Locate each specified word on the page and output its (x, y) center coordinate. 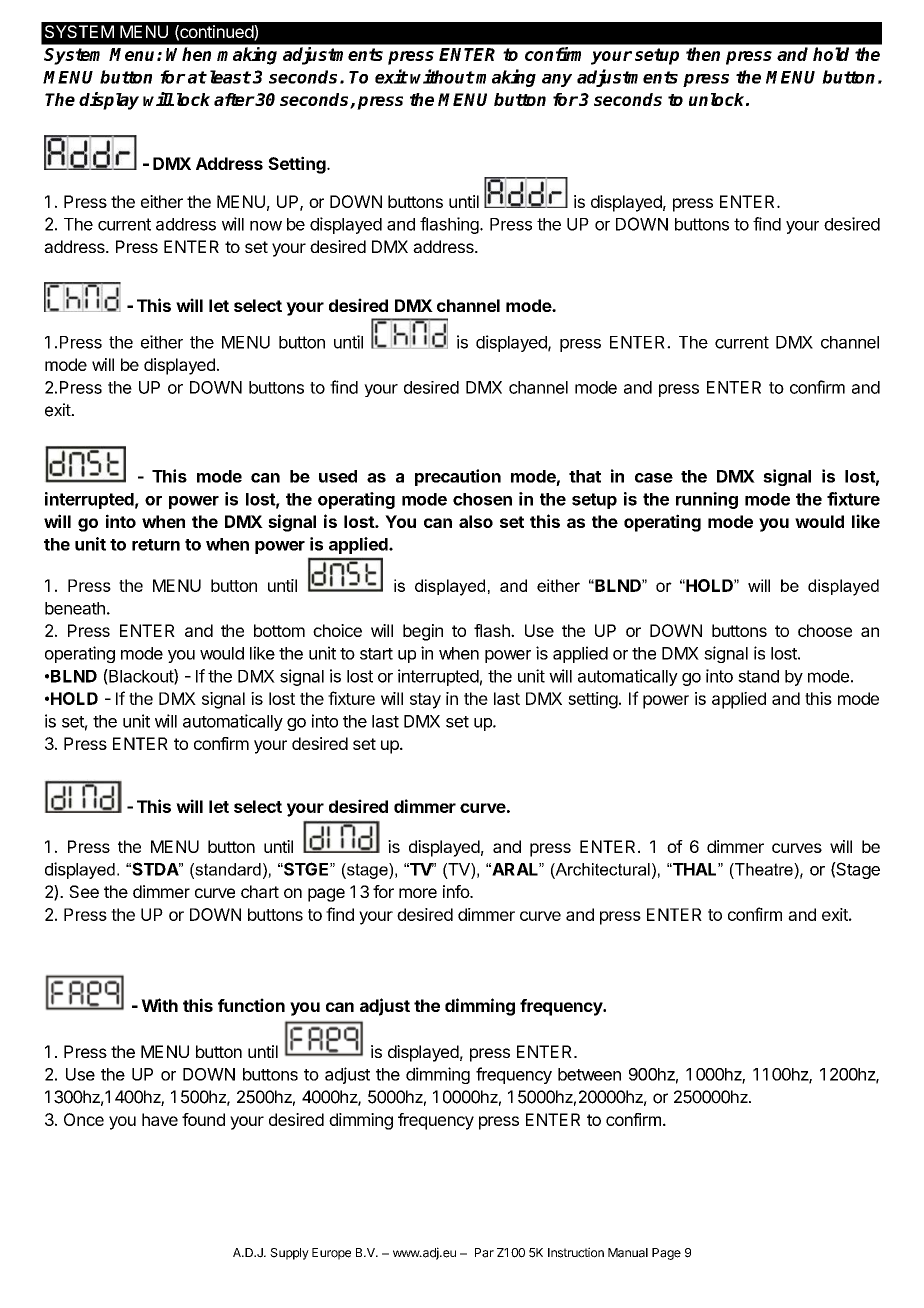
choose (825, 630)
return (156, 545)
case (654, 478)
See (84, 891)
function (251, 1005)
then (703, 54)
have (160, 1119)
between (589, 1074)
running (707, 500)
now (266, 226)
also (476, 521)
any (557, 80)
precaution (458, 477)
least (230, 77)
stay (425, 701)
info (457, 891)
